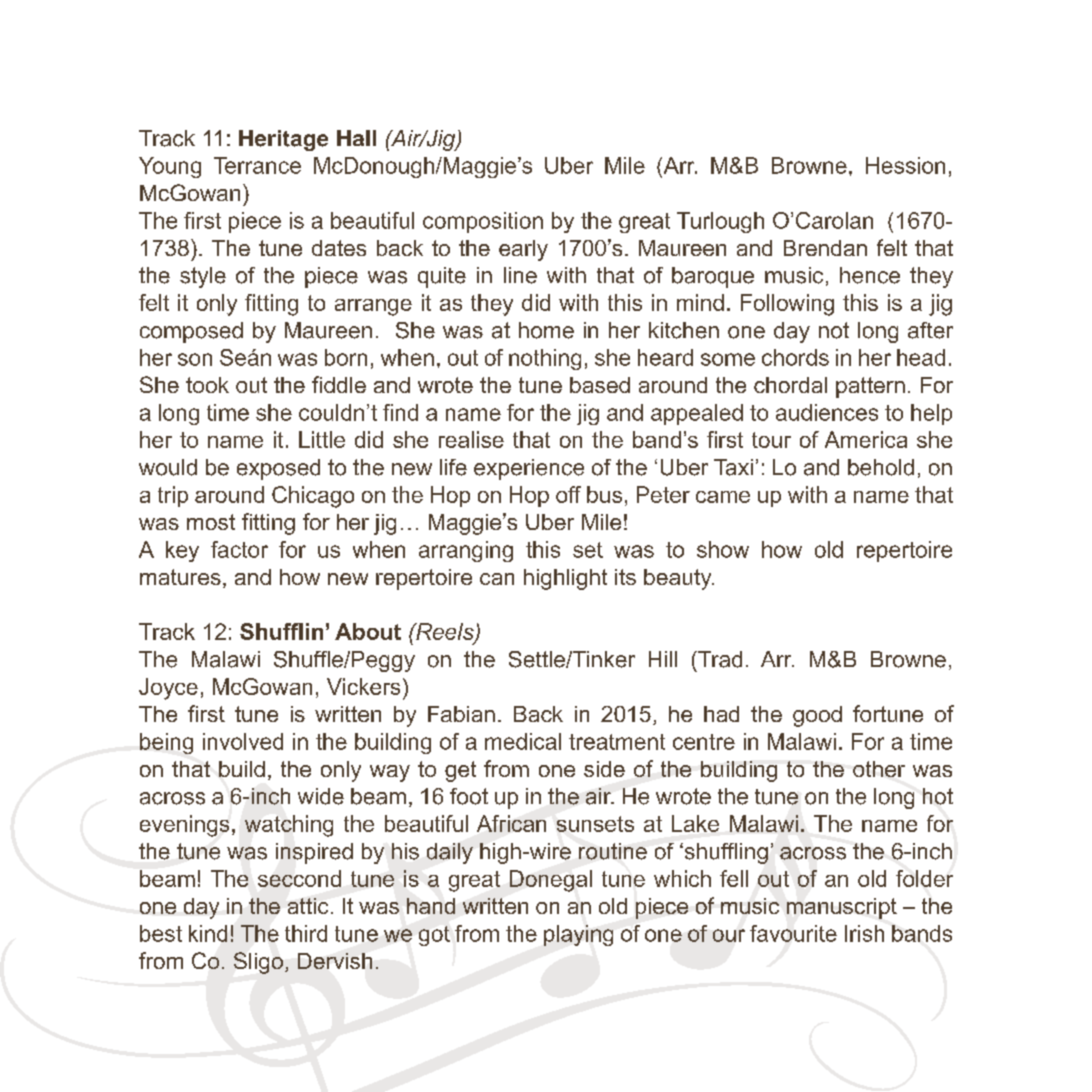  Describe the element at coordinates (208, 933) in the screenshot. I see `kind` at that location.
